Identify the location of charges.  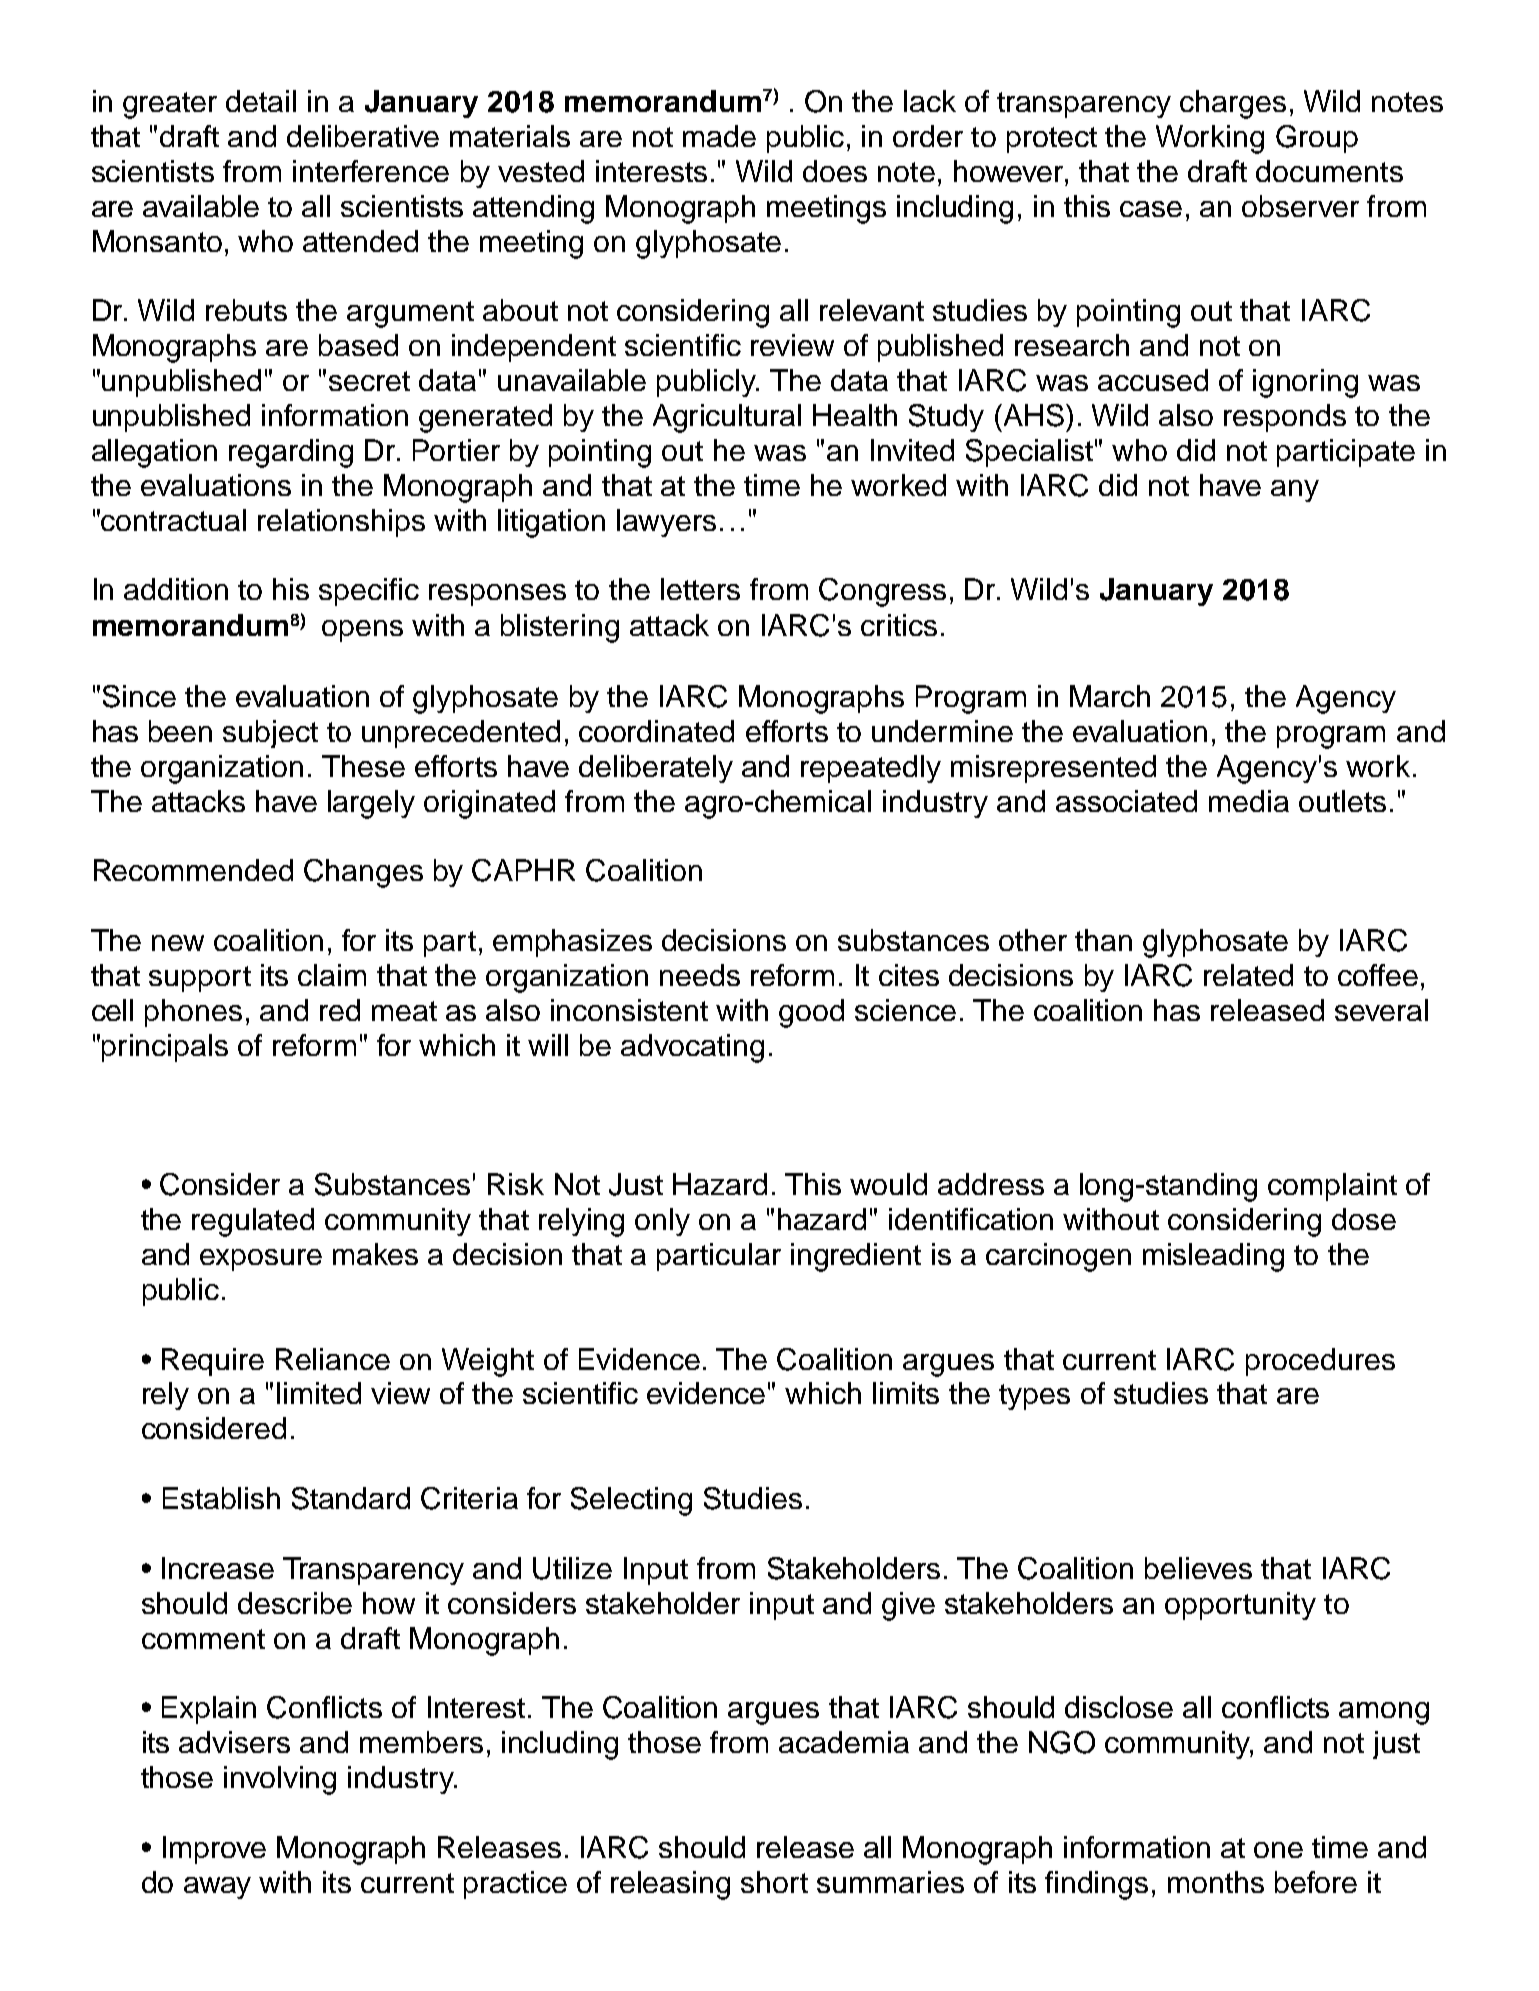
(1233, 104).
